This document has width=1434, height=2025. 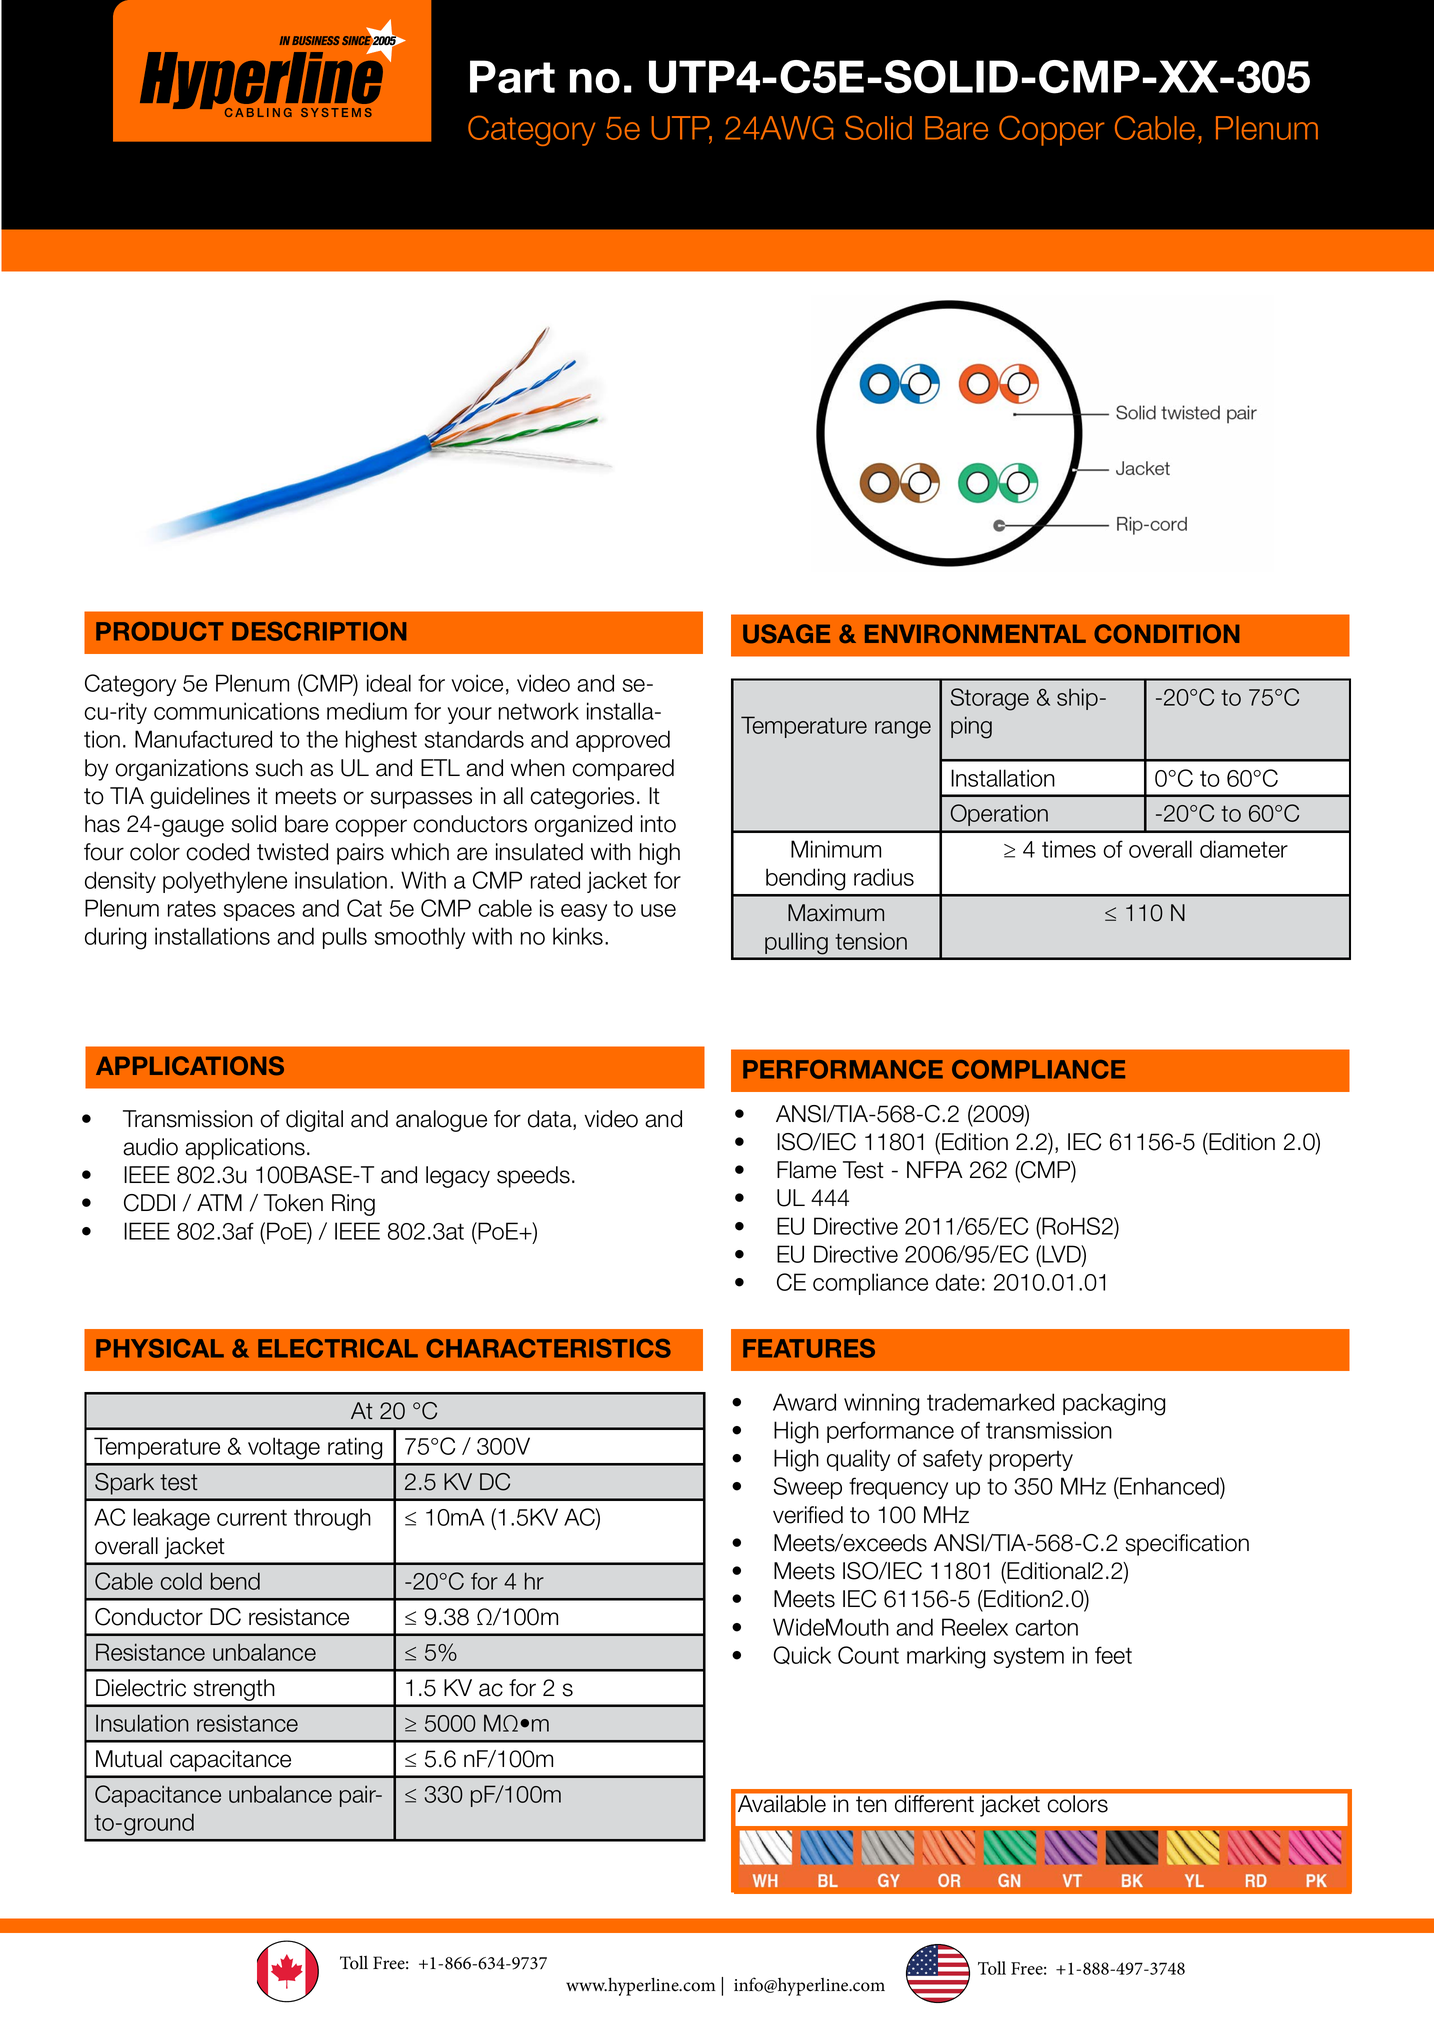 What do you see at coordinates (512, 76) in the document?
I see `Part` at bounding box center [512, 76].
